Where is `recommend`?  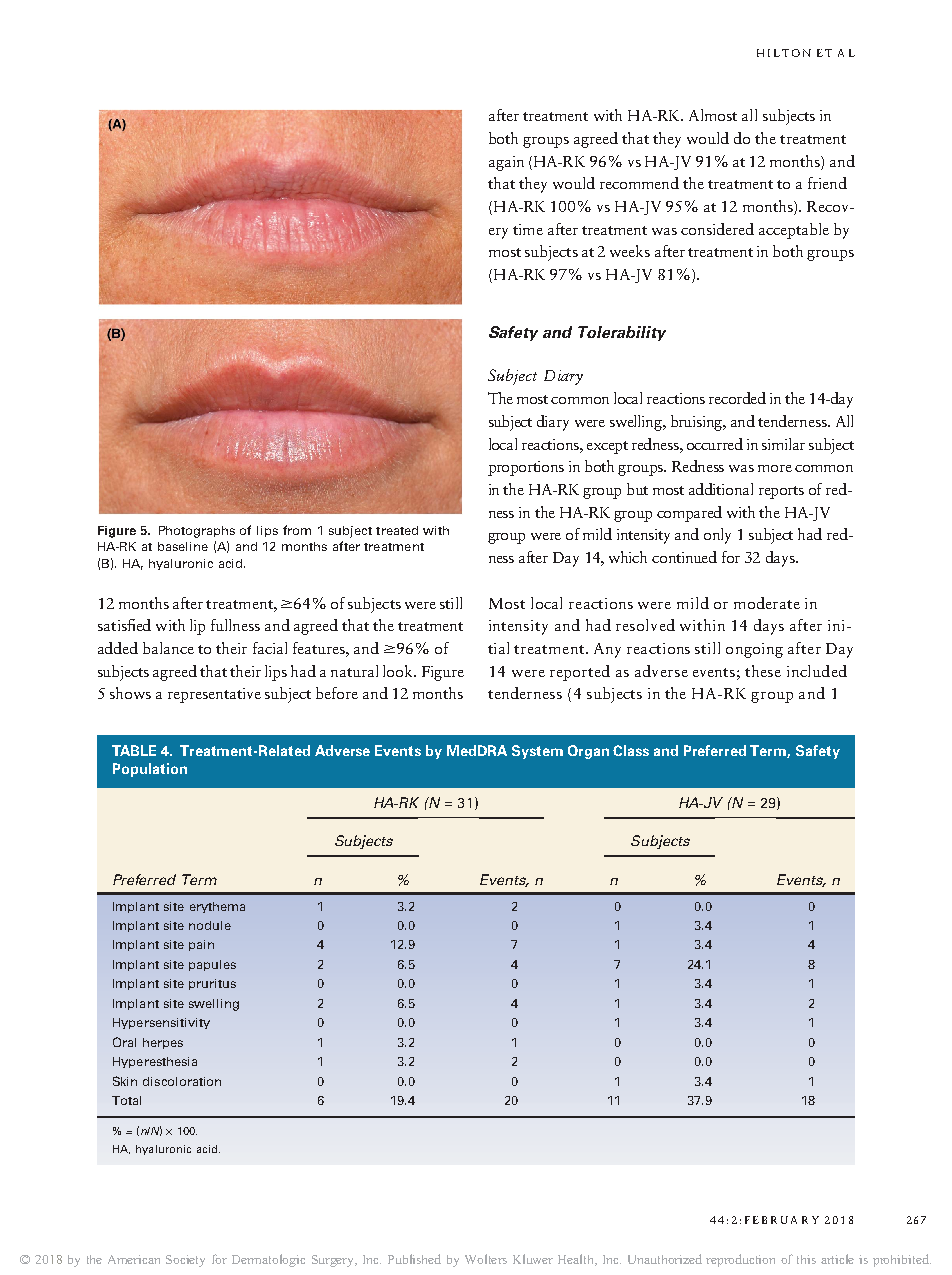
recommend is located at coordinates (639, 183).
